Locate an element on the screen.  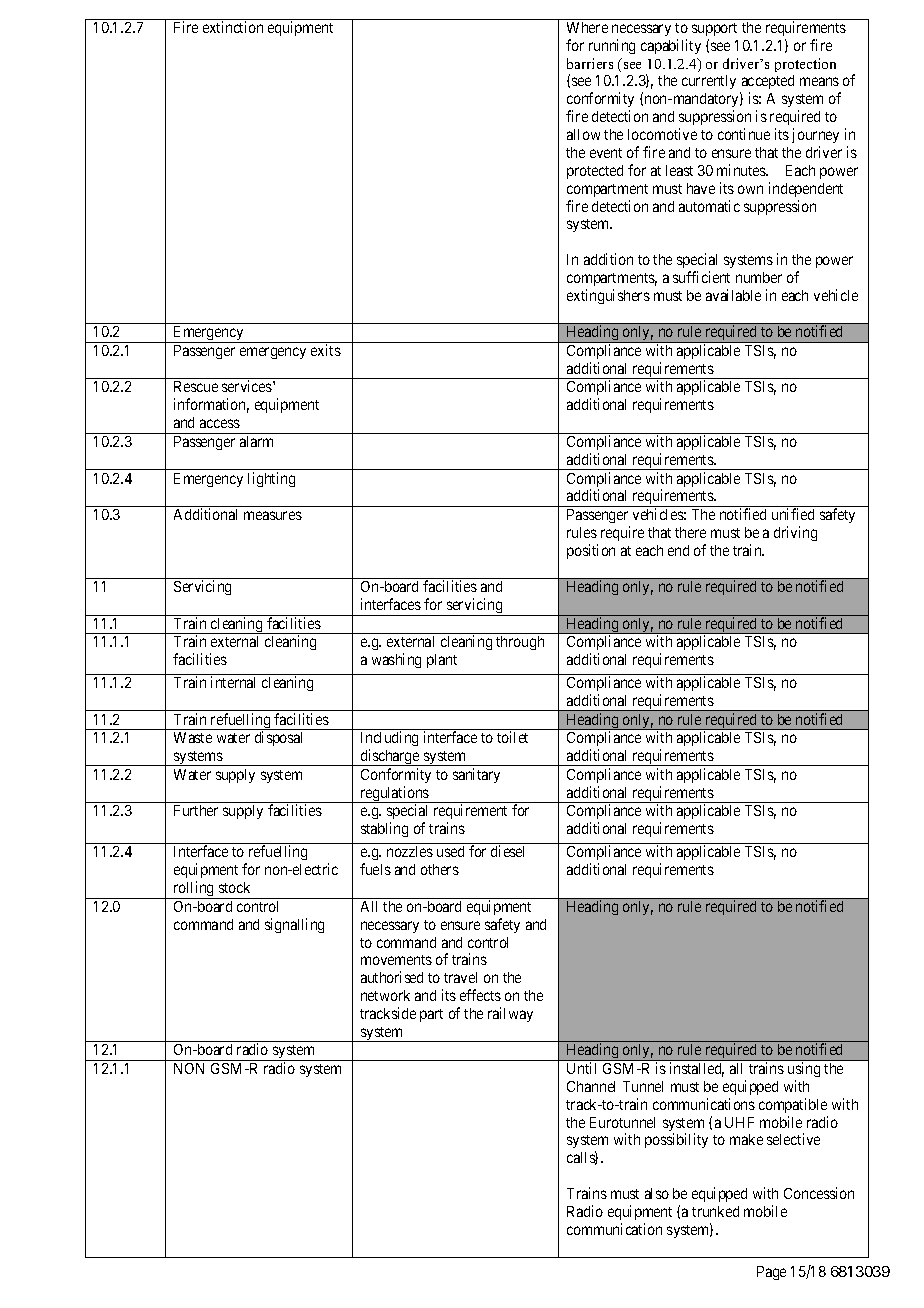
unified is located at coordinates (793, 514).
